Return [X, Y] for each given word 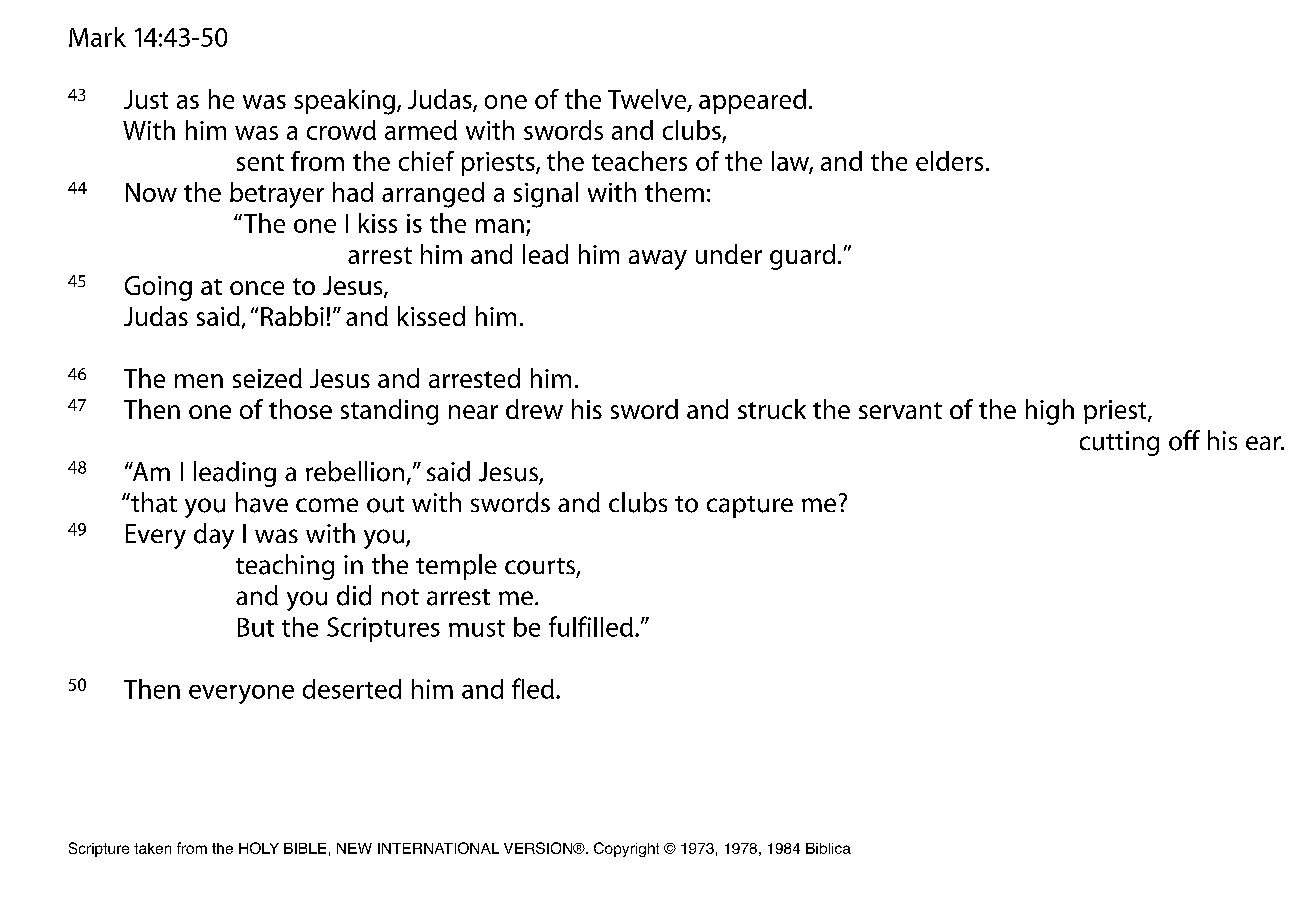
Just [146, 99]
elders [949, 161]
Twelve [648, 100]
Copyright [626, 849]
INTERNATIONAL [438, 848]
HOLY [259, 848]
